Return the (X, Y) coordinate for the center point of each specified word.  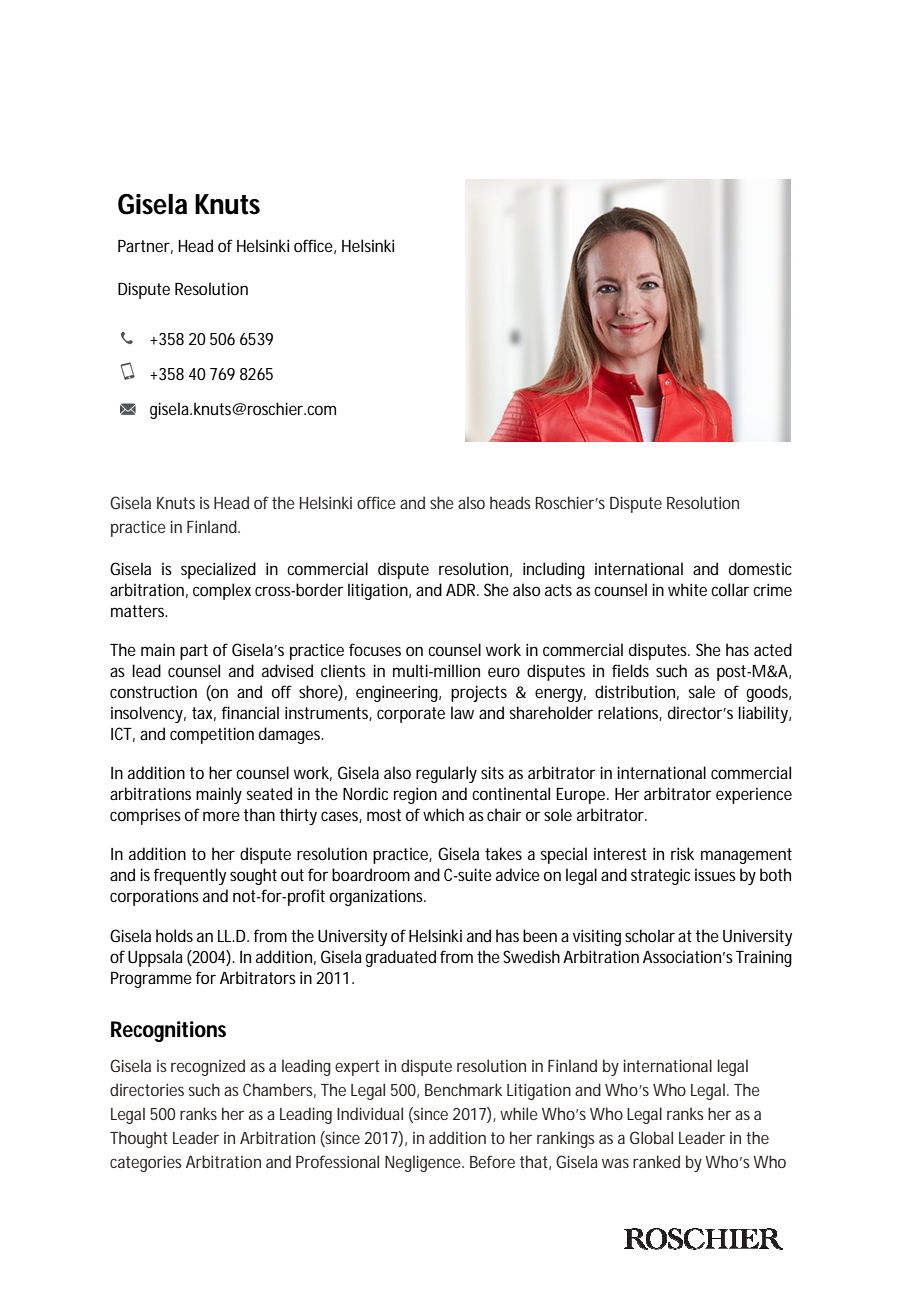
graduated (400, 958)
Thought (139, 1139)
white (687, 589)
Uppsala (155, 958)
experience (754, 796)
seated (269, 793)
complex (222, 591)
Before (492, 1161)
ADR (462, 590)
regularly (446, 774)
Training (764, 958)
